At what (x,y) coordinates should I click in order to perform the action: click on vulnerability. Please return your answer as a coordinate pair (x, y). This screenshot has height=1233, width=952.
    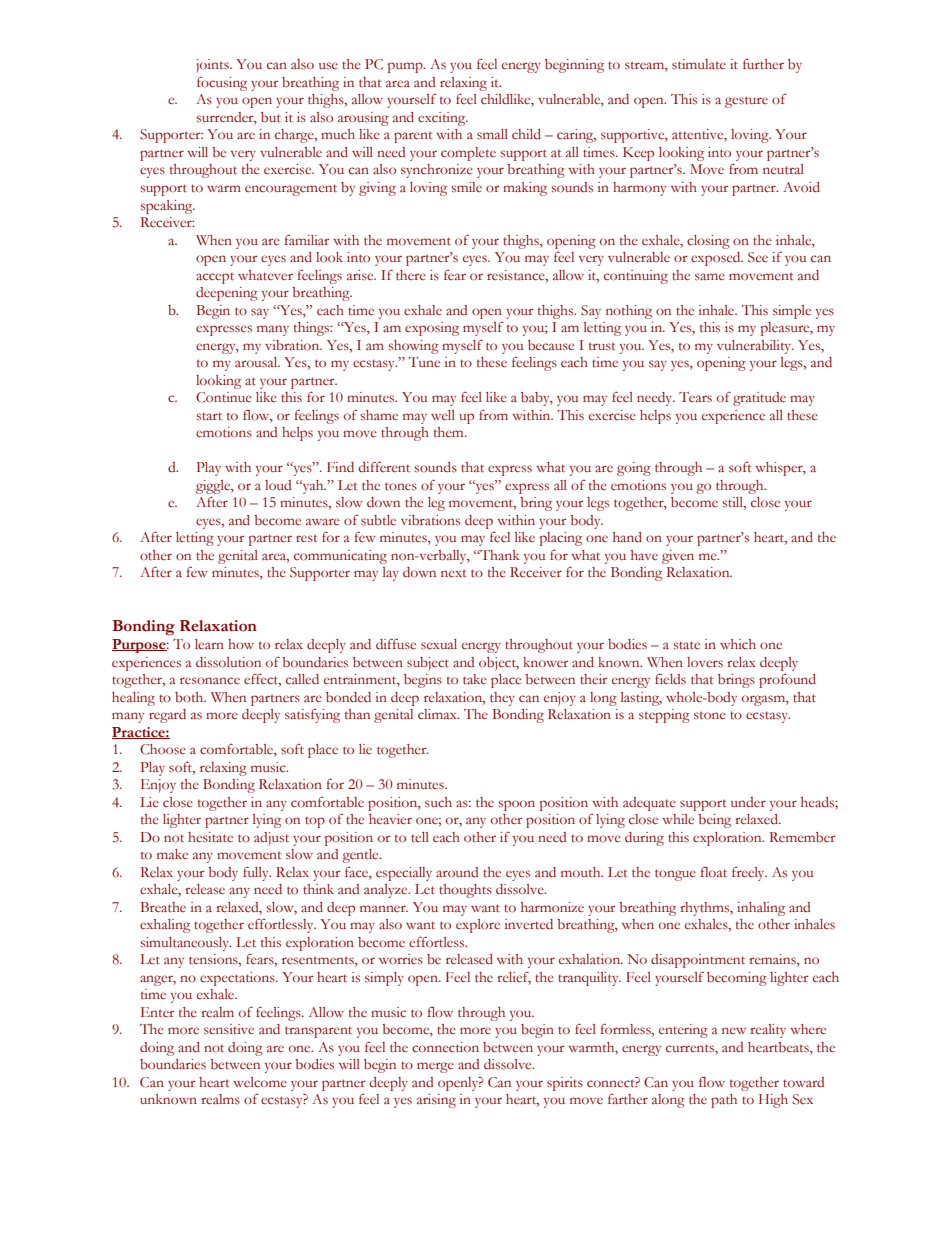
    Looking at the image, I should click on (755, 347).
